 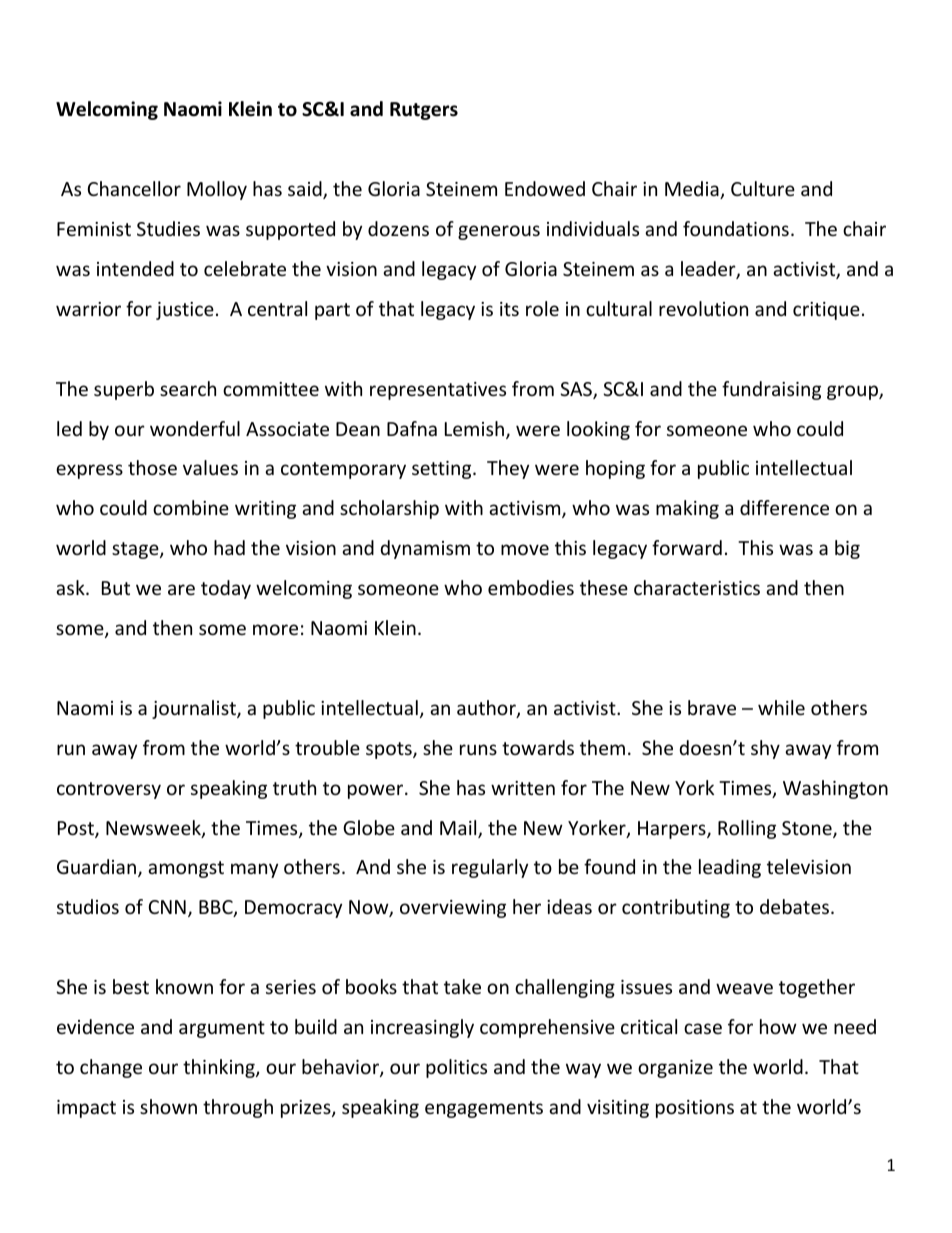 I want to click on politics, so click(x=456, y=1068).
